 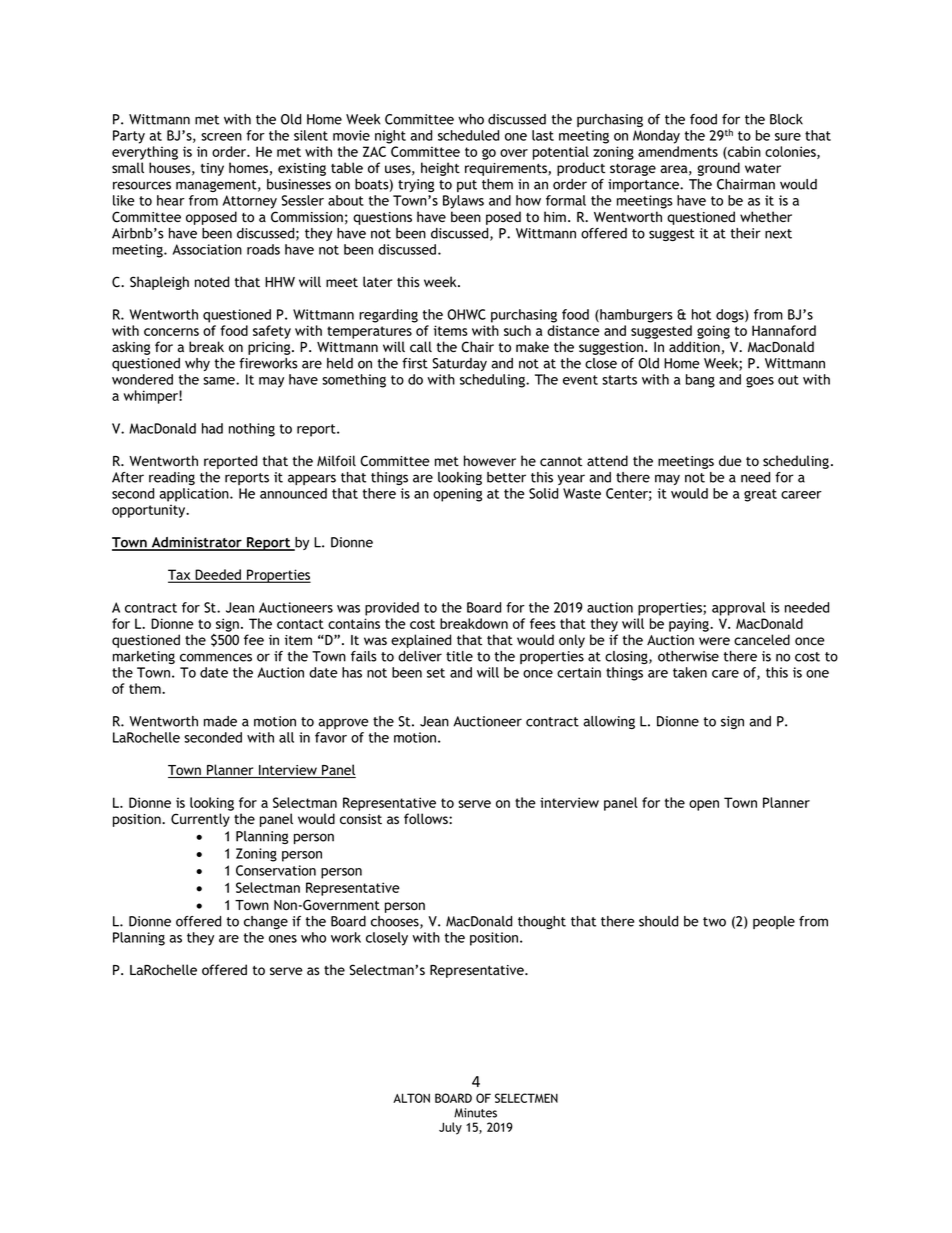 What do you see at coordinates (468, 135) in the screenshot?
I see `scheduled` at bounding box center [468, 135].
